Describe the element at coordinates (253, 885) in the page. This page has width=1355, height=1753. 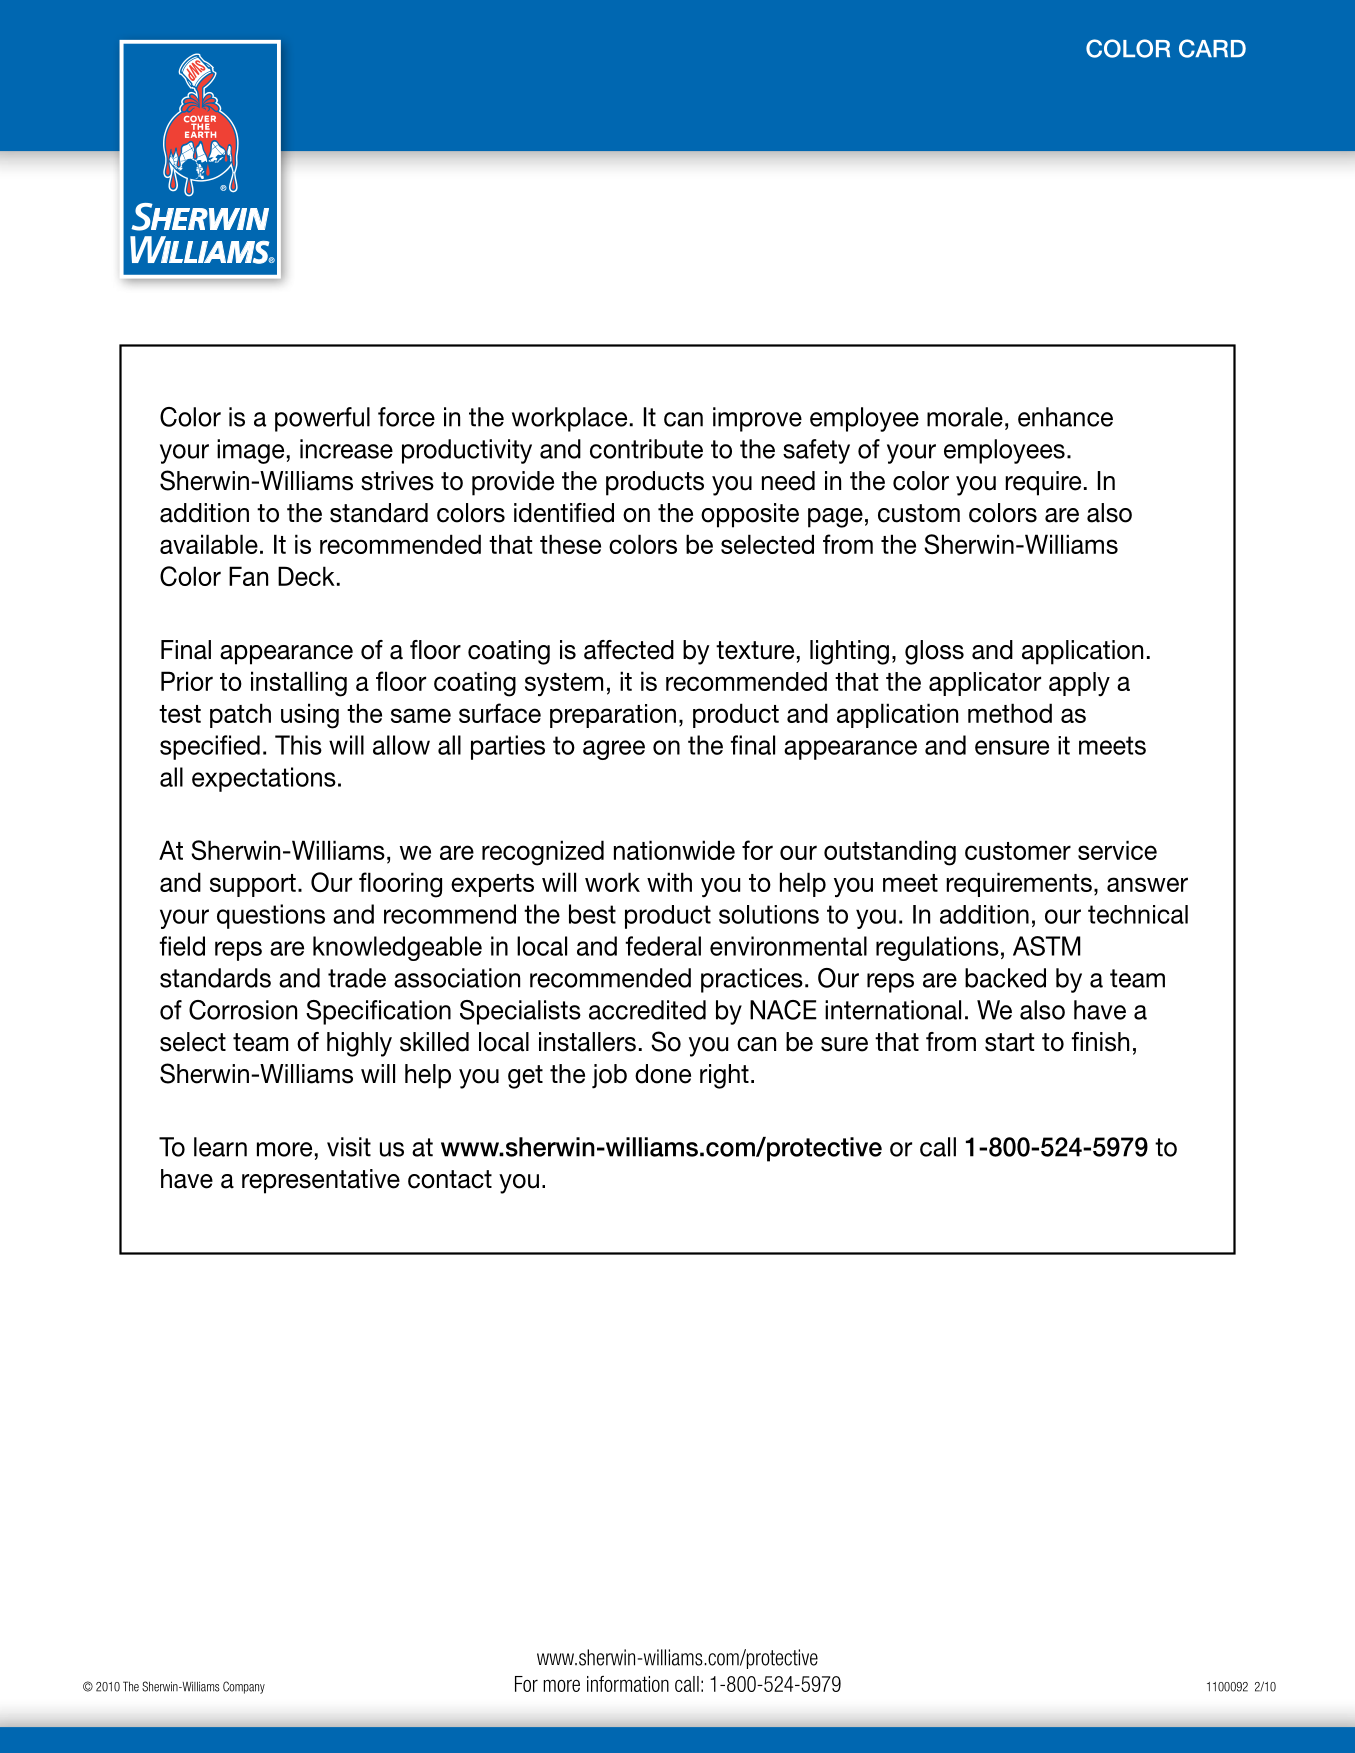
I see `support` at that location.
